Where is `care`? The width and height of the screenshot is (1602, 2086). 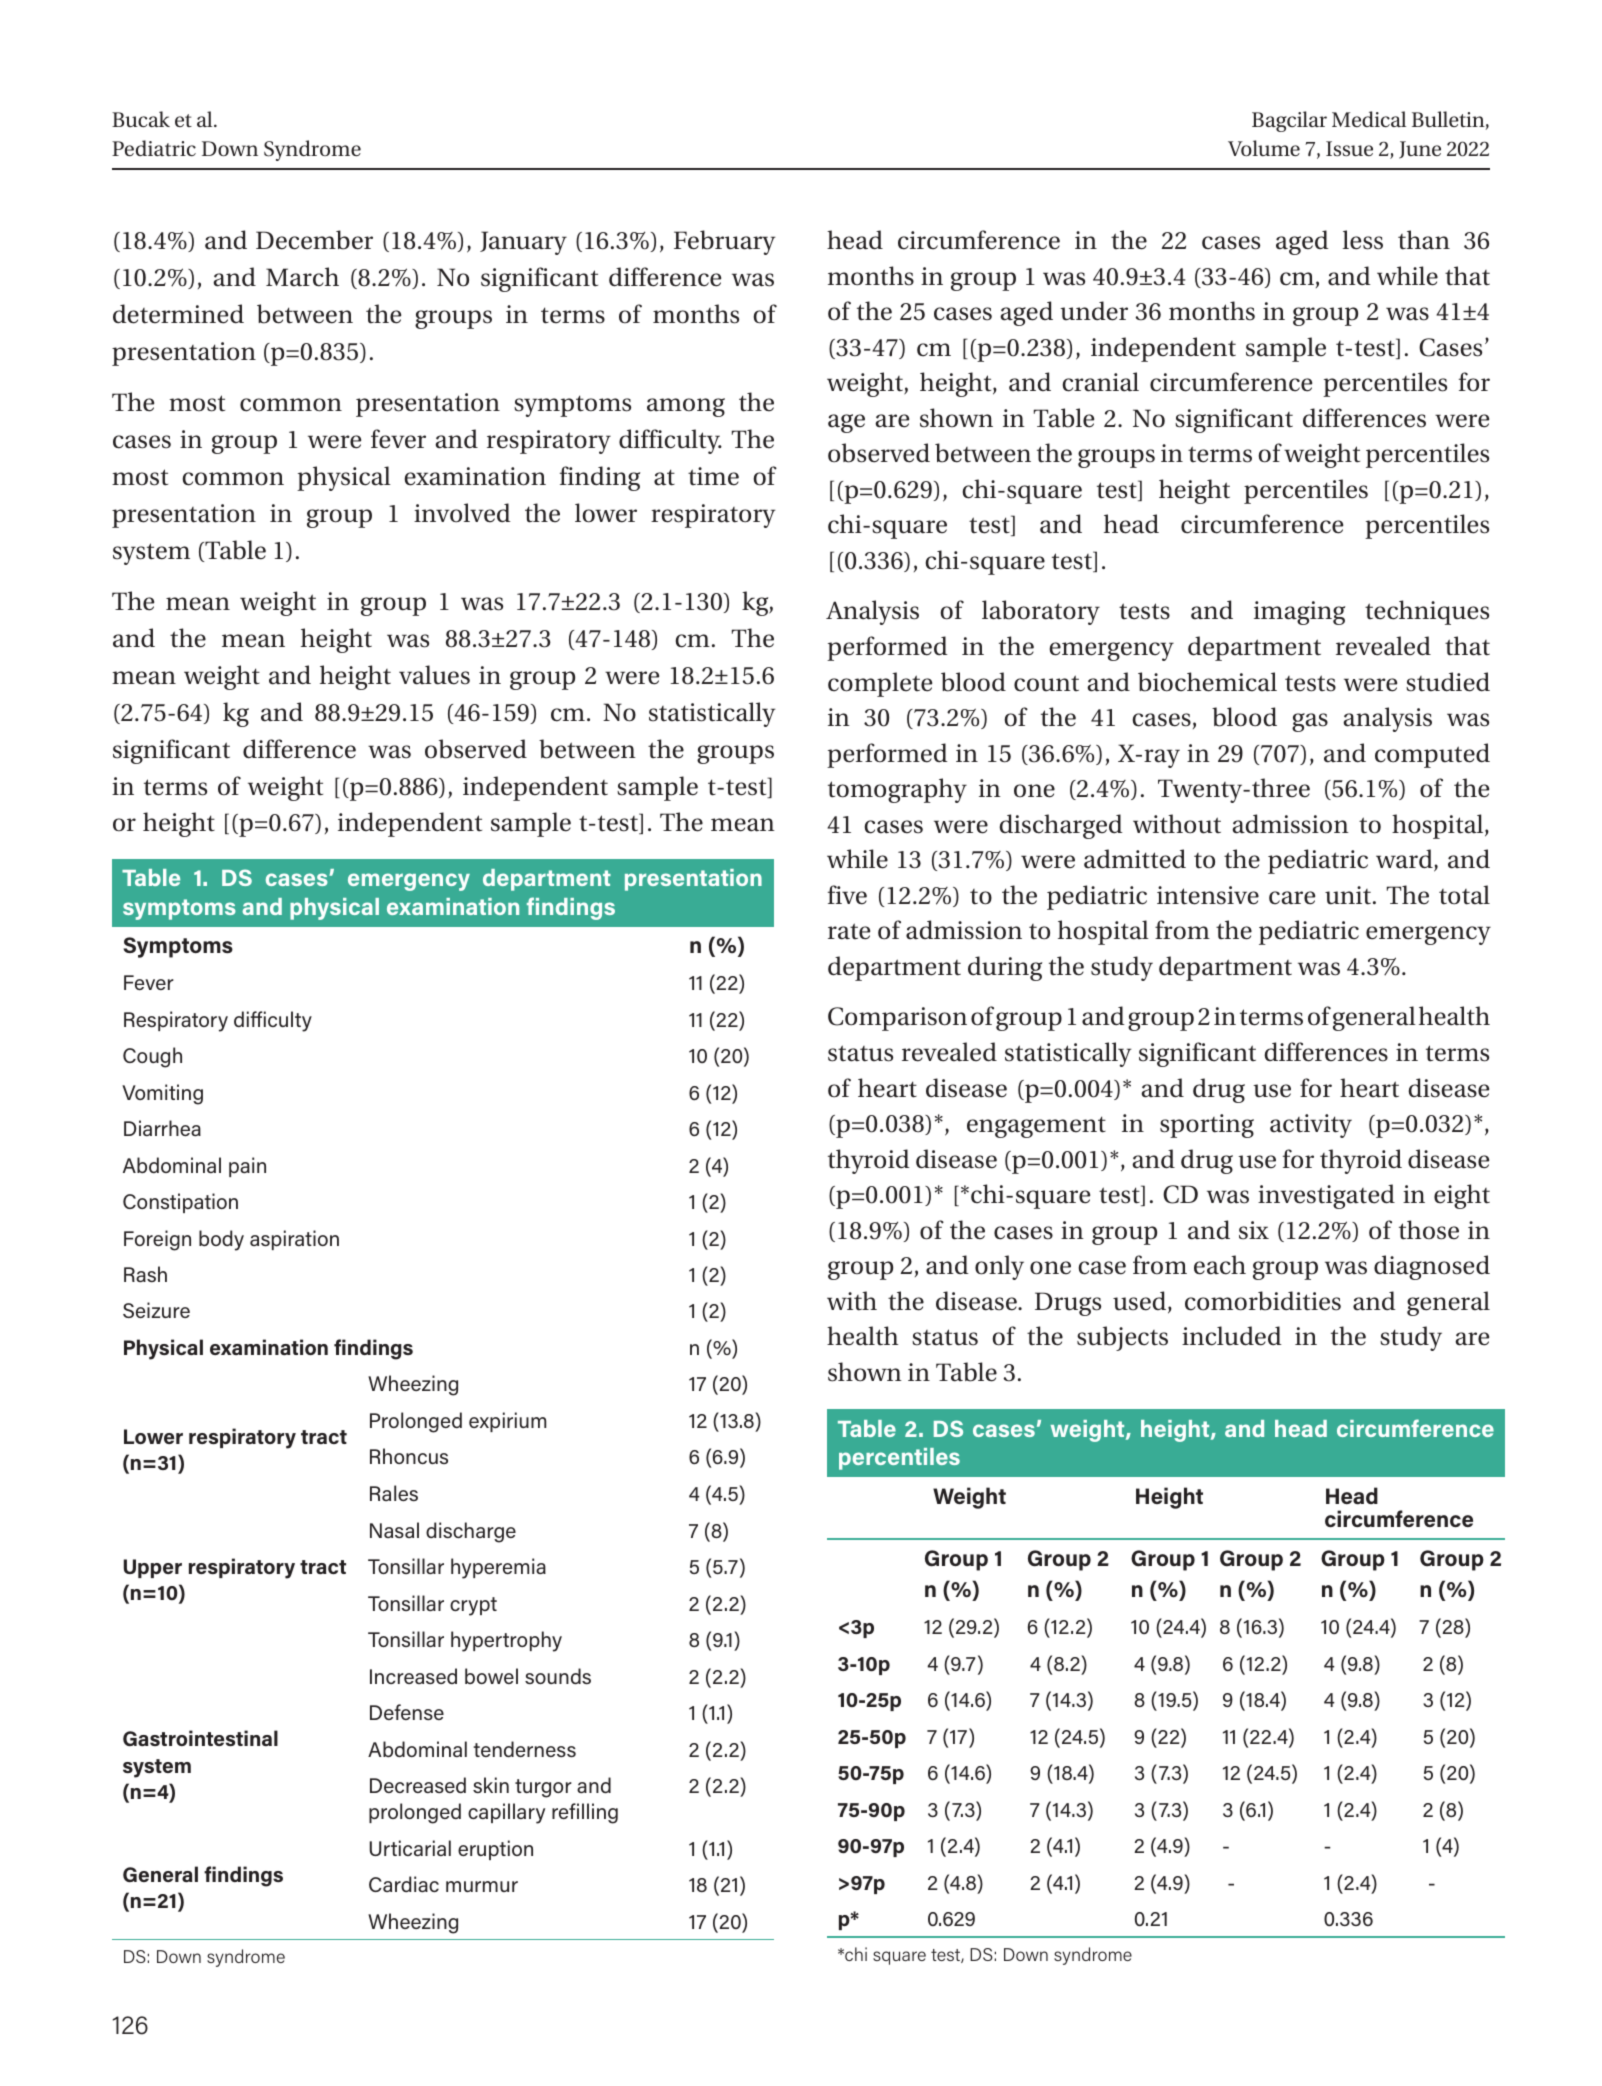
care is located at coordinates (1292, 898).
